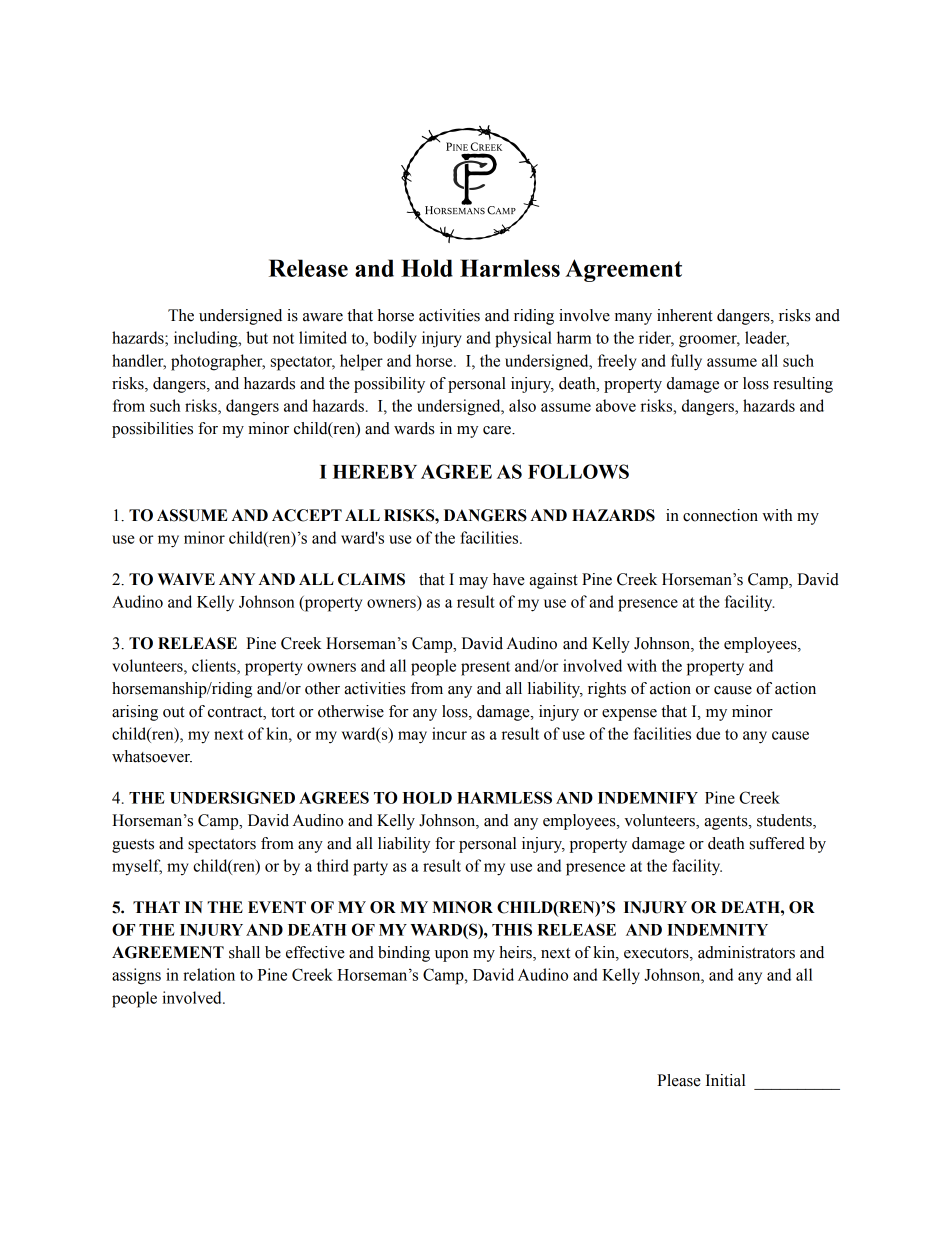  What do you see at coordinates (485, 668) in the image?
I see `present` at bounding box center [485, 668].
